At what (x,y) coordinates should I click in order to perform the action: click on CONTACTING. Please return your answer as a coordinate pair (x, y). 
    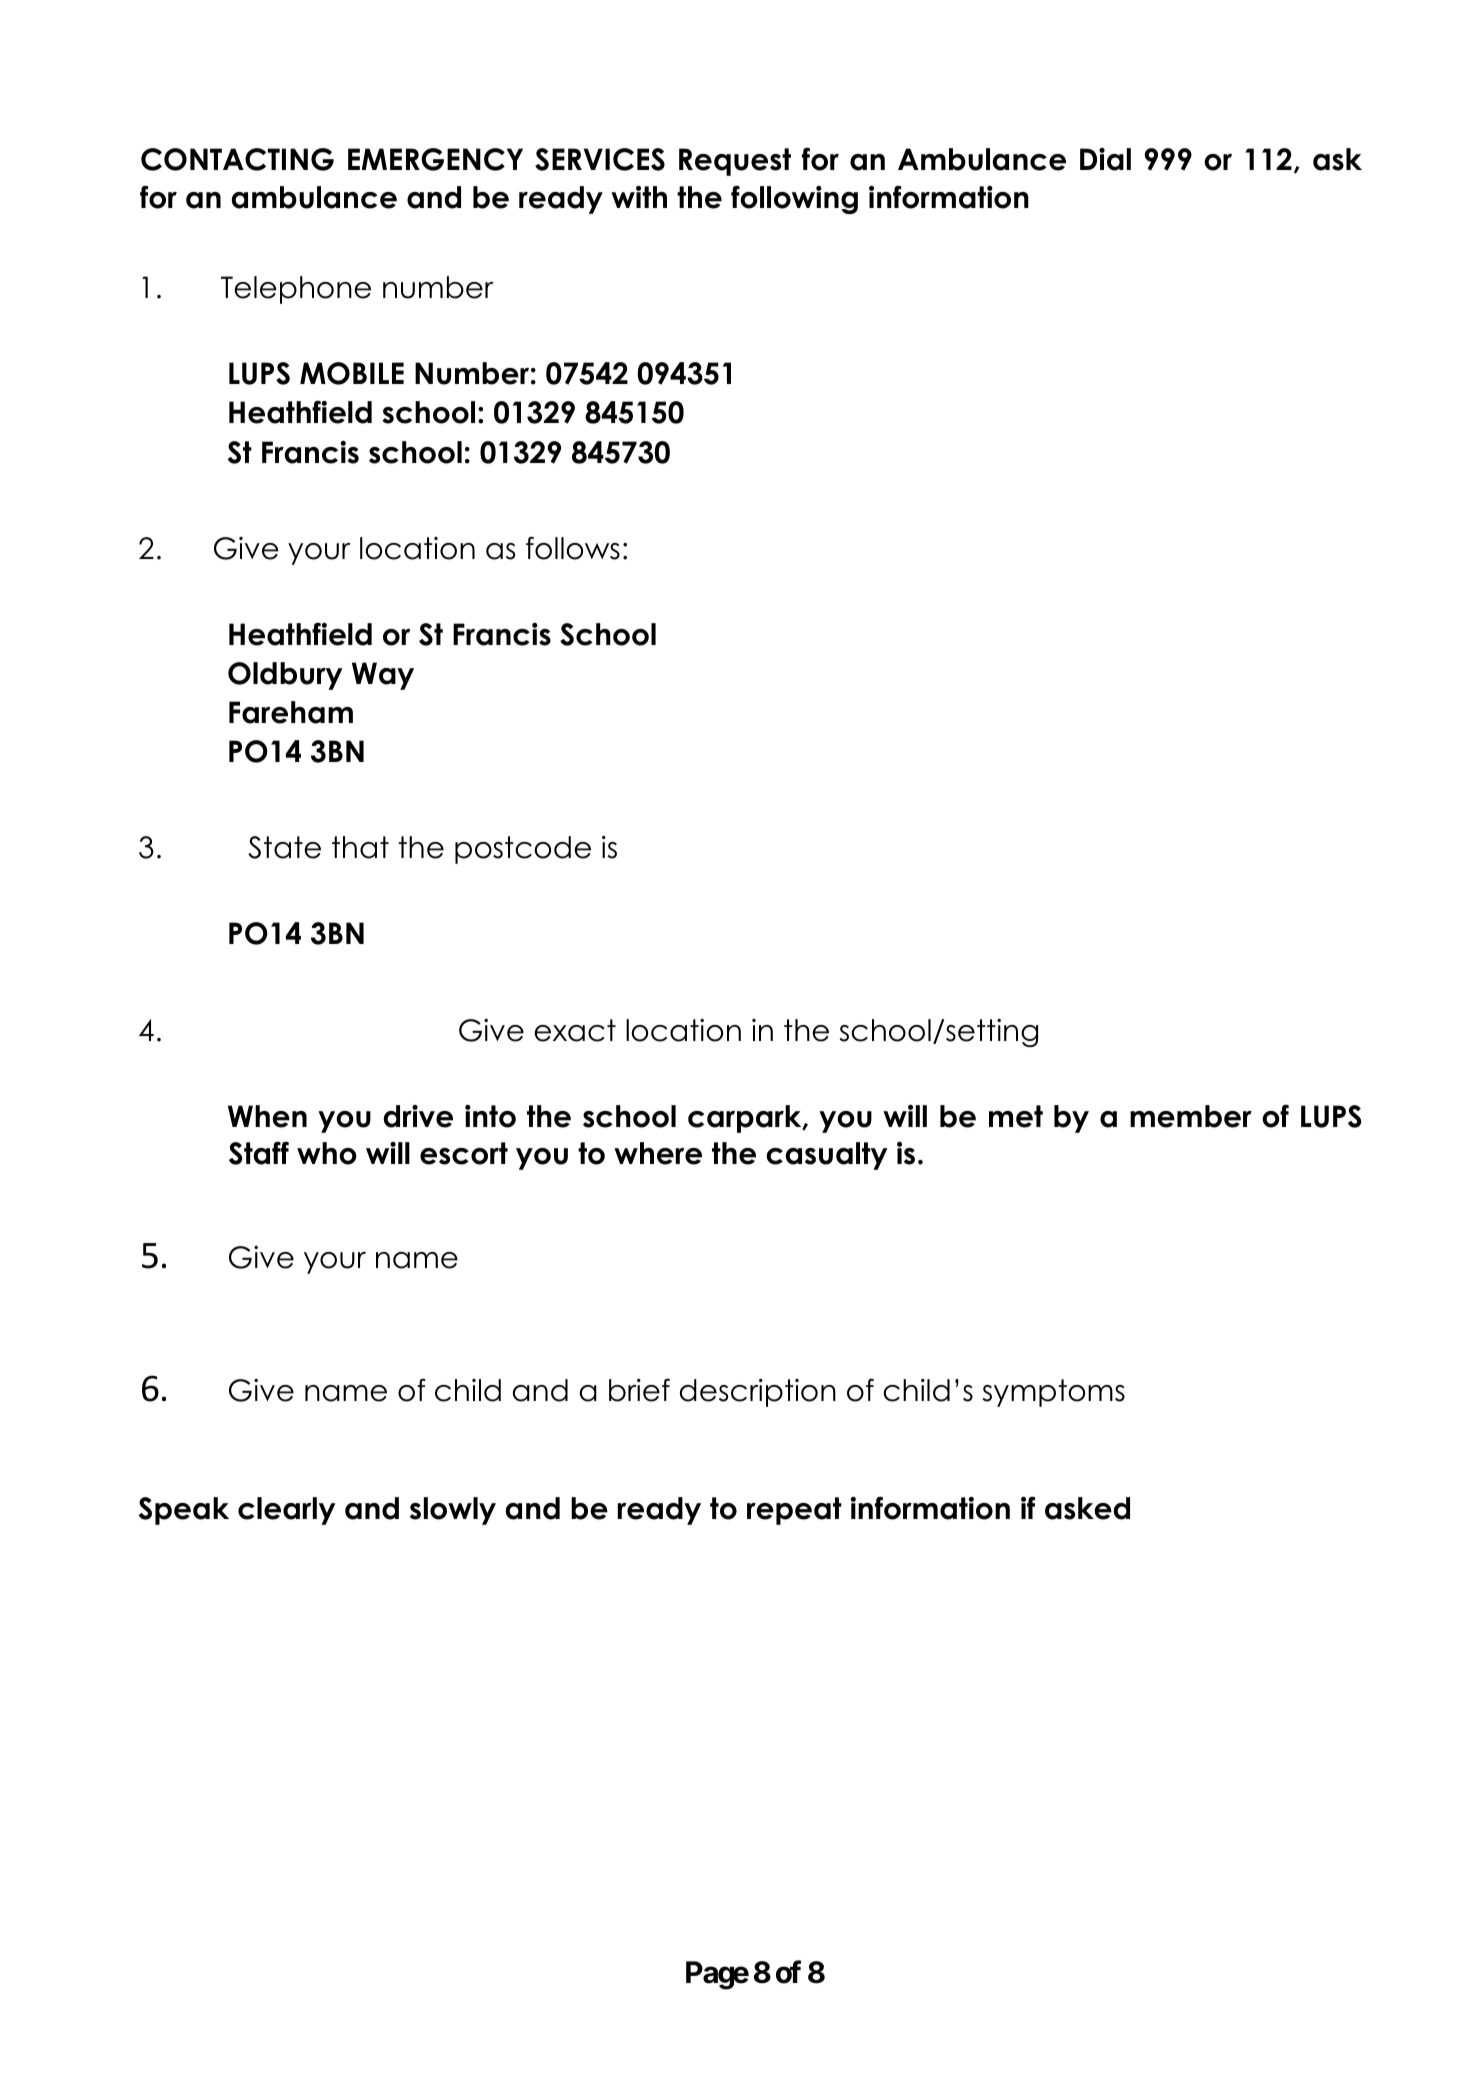
    Looking at the image, I should click on (237, 159).
